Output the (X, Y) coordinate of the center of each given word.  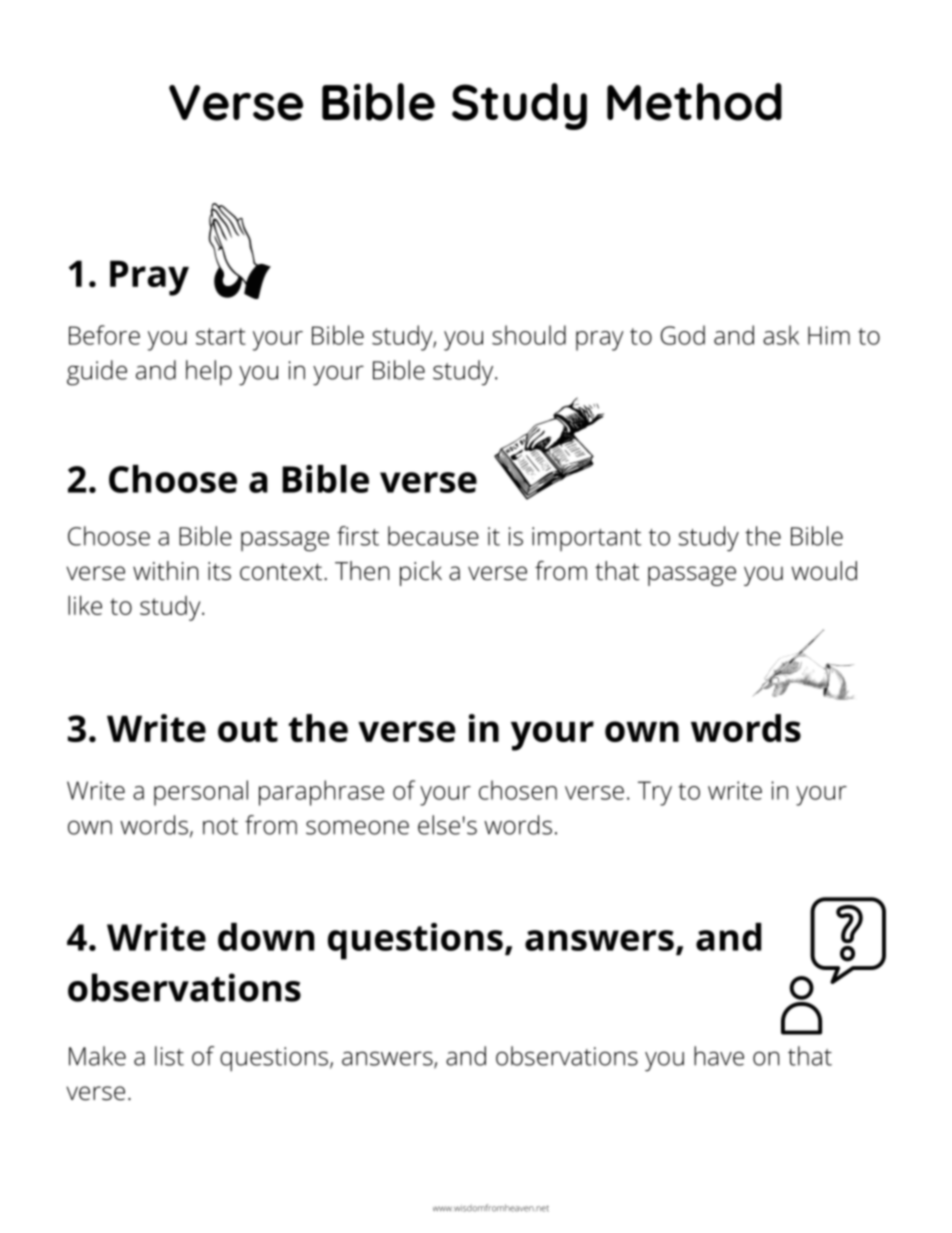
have (719, 1056)
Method (694, 102)
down (266, 937)
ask (781, 335)
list (169, 1056)
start (221, 336)
